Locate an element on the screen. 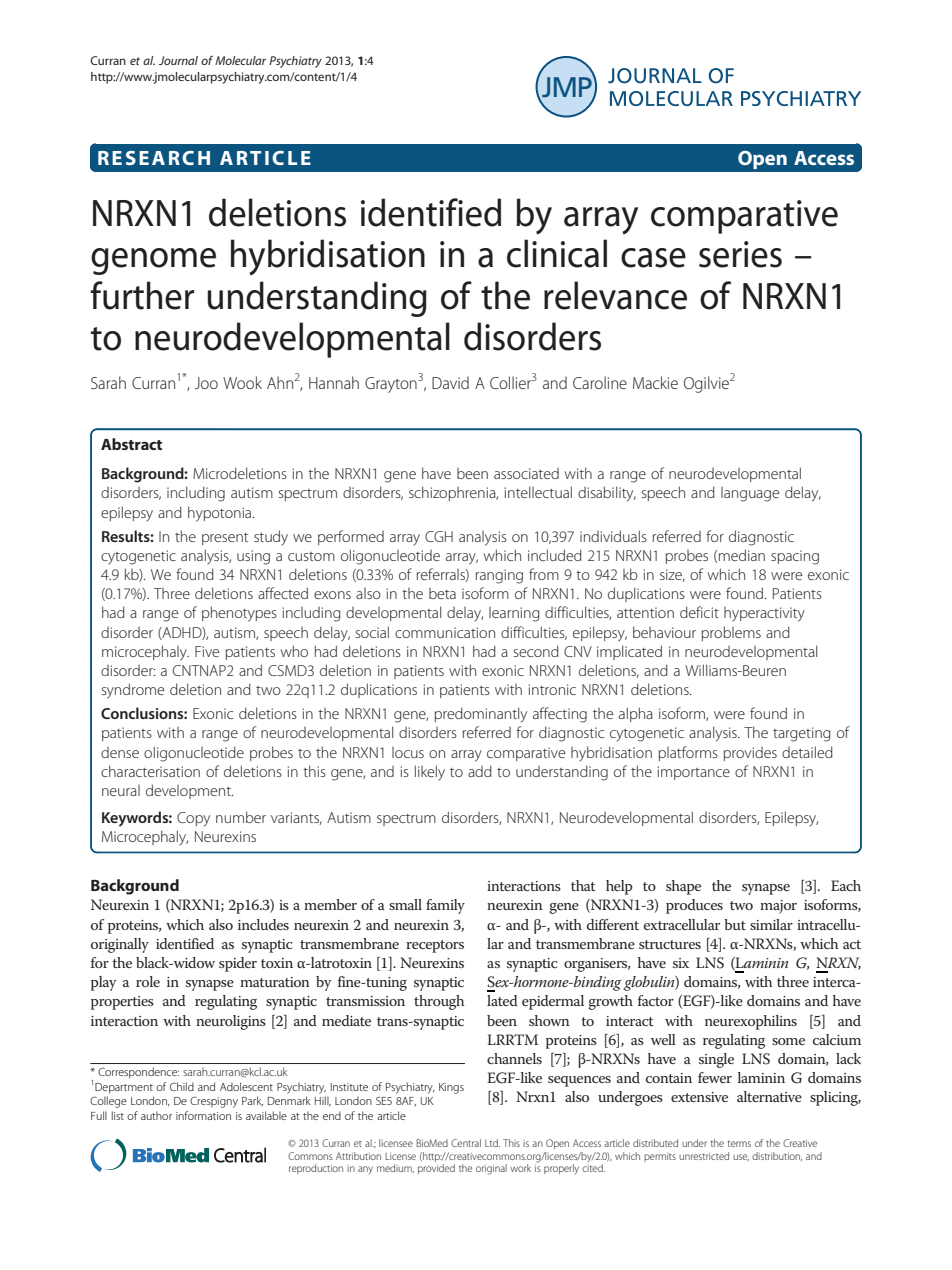 This screenshot has width=952, height=1270. language is located at coordinates (750, 494).
